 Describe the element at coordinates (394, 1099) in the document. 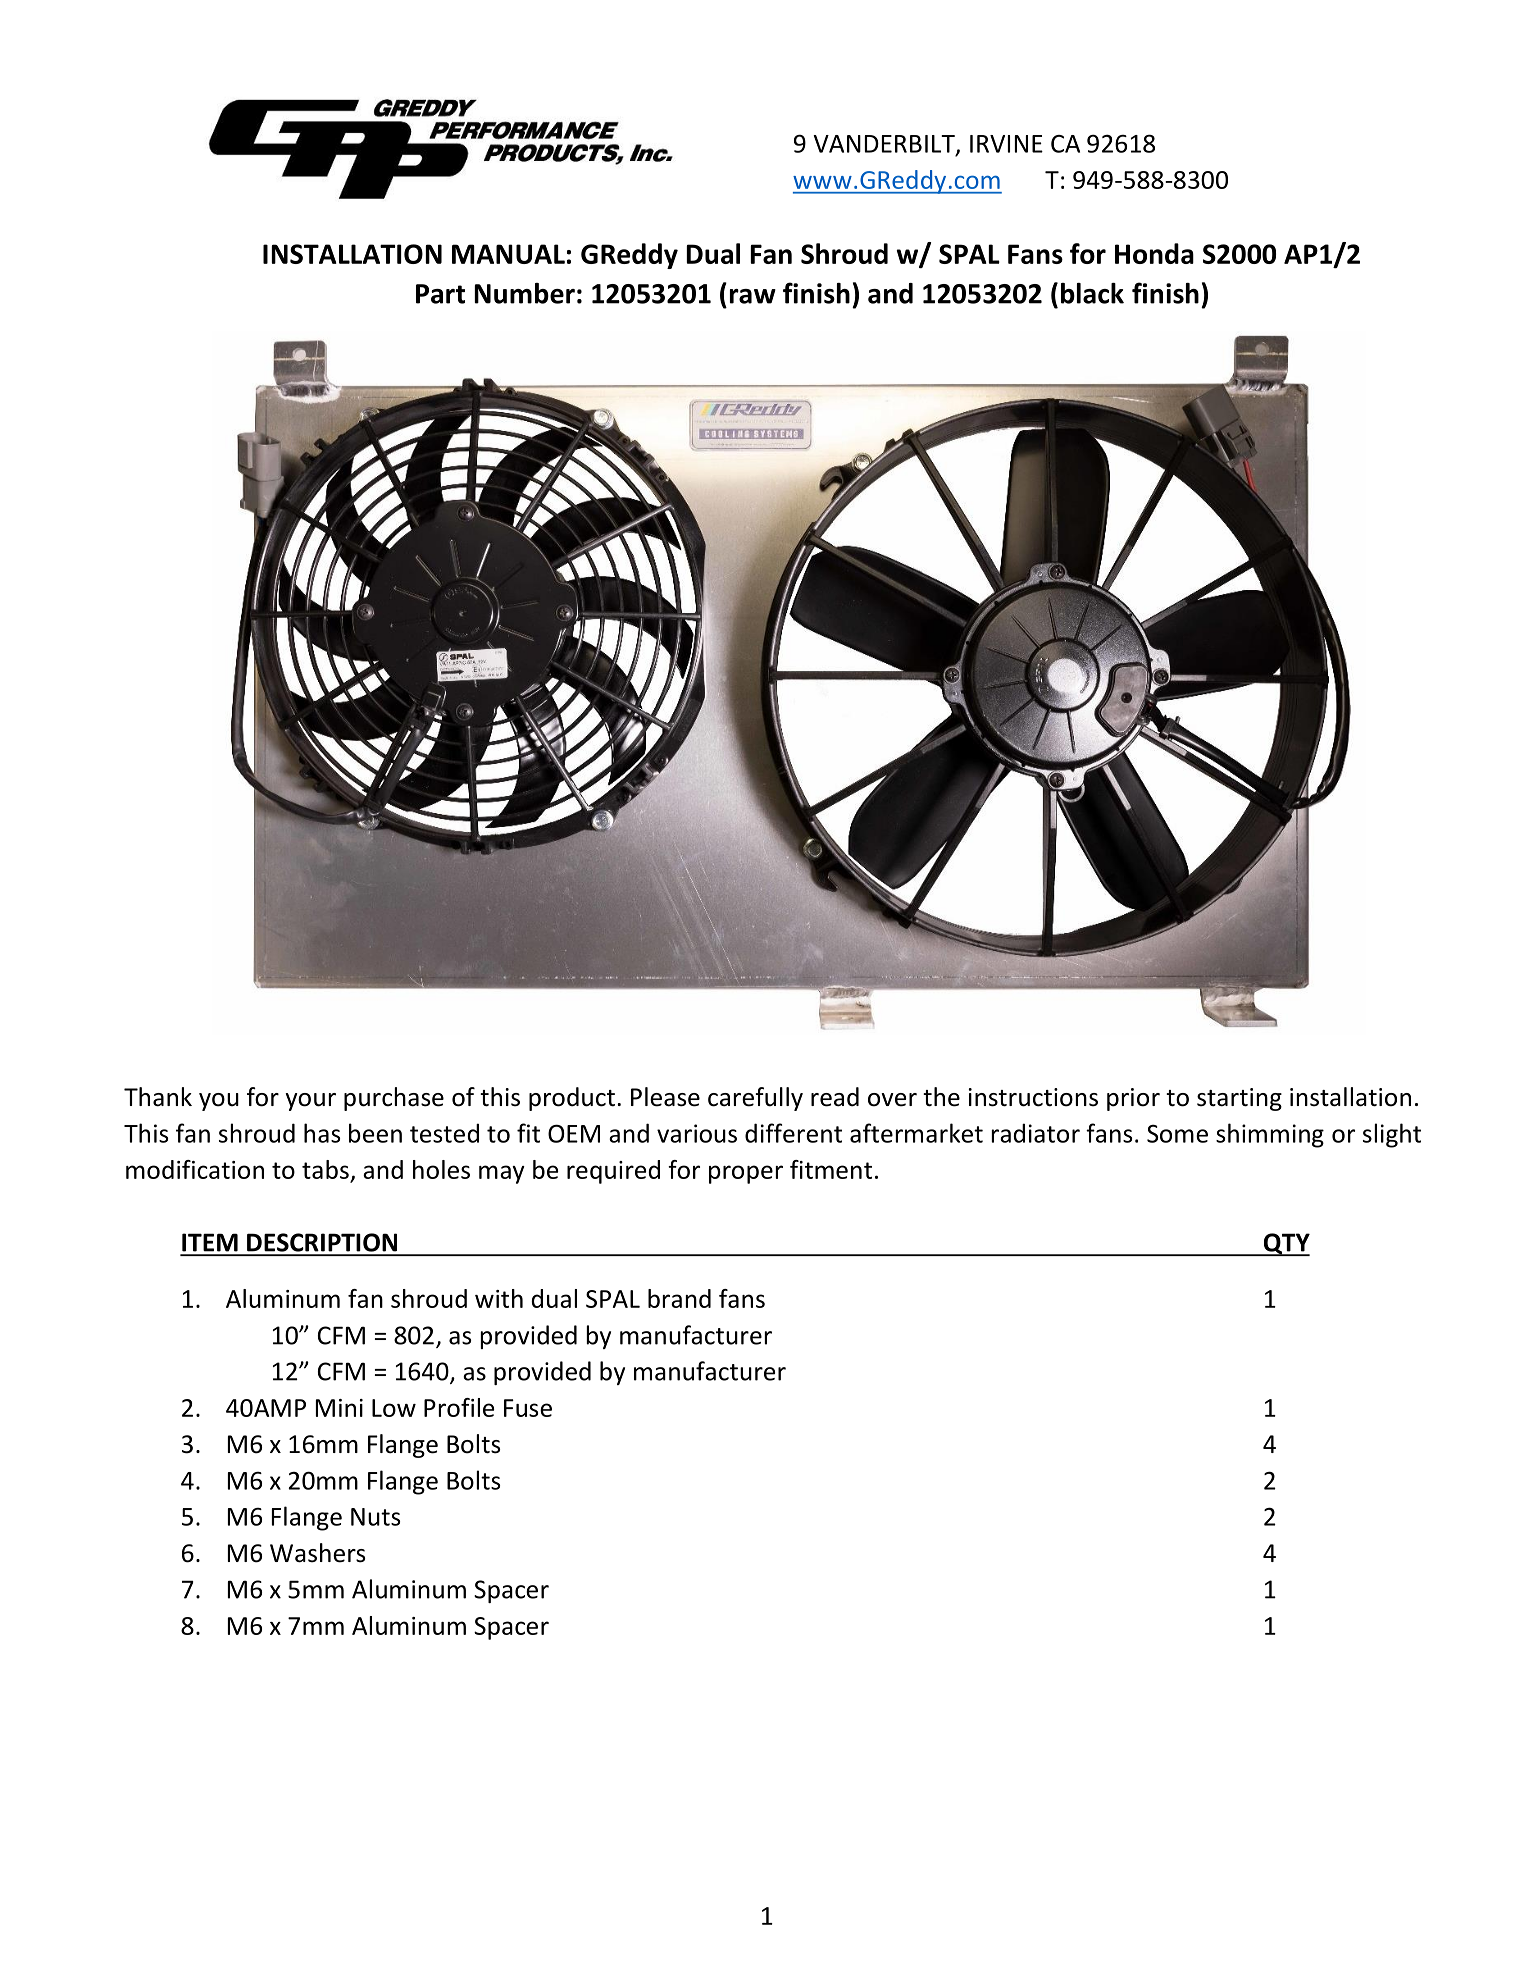

I see `purchase` at that location.
